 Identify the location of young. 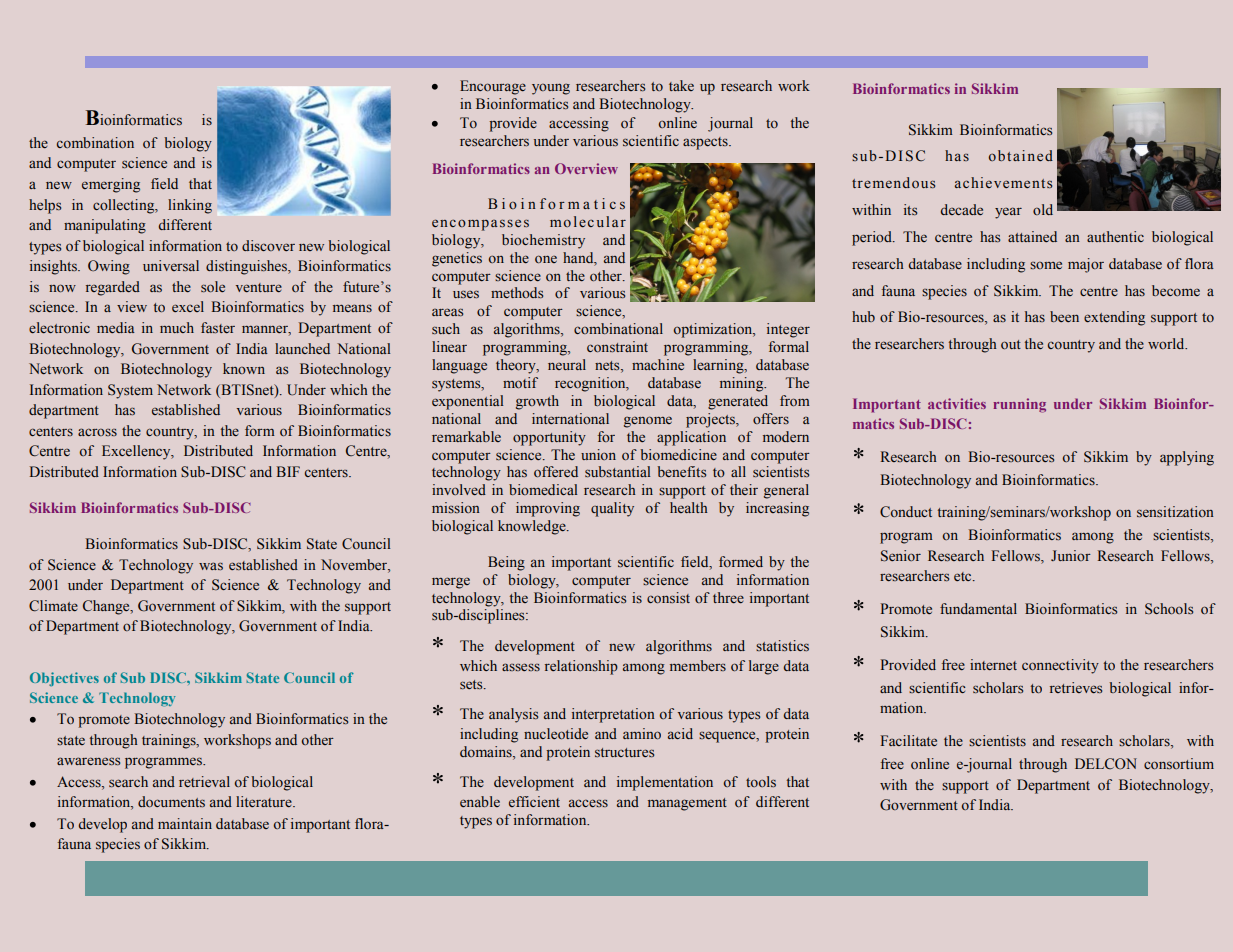
(551, 89).
